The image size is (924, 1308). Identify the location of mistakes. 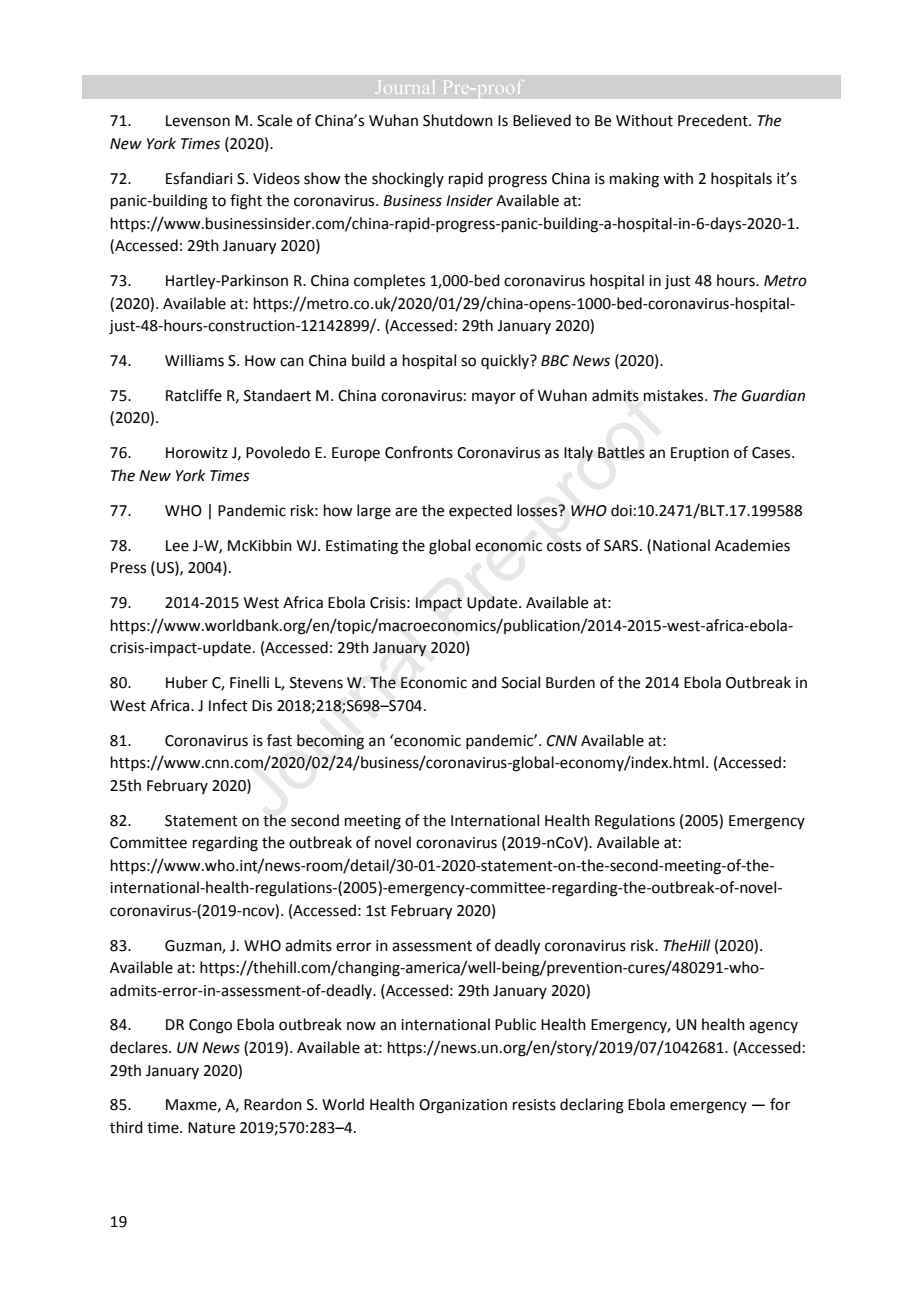
(675, 395).
